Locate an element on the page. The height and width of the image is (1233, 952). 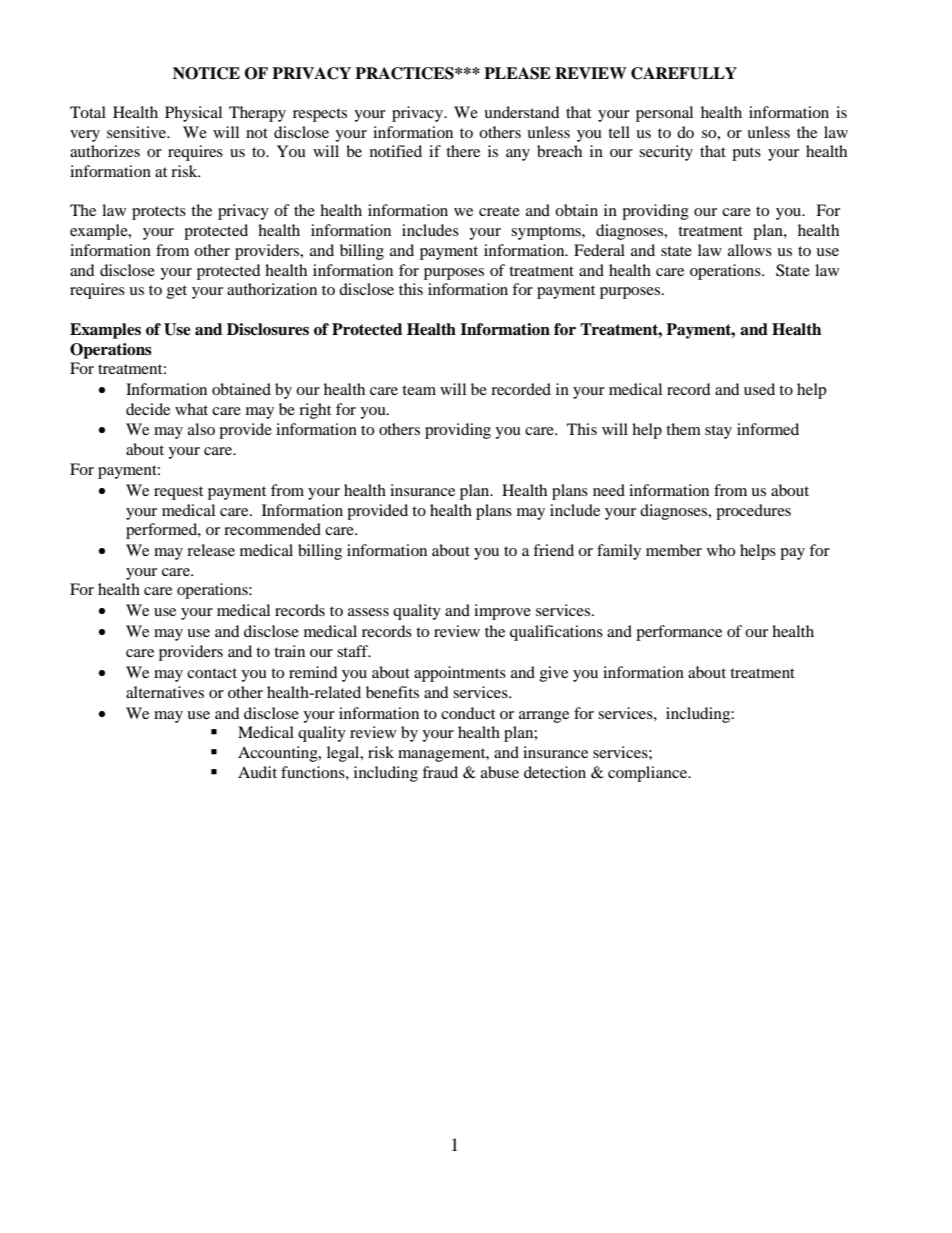
PLEASE is located at coordinates (517, 73).
